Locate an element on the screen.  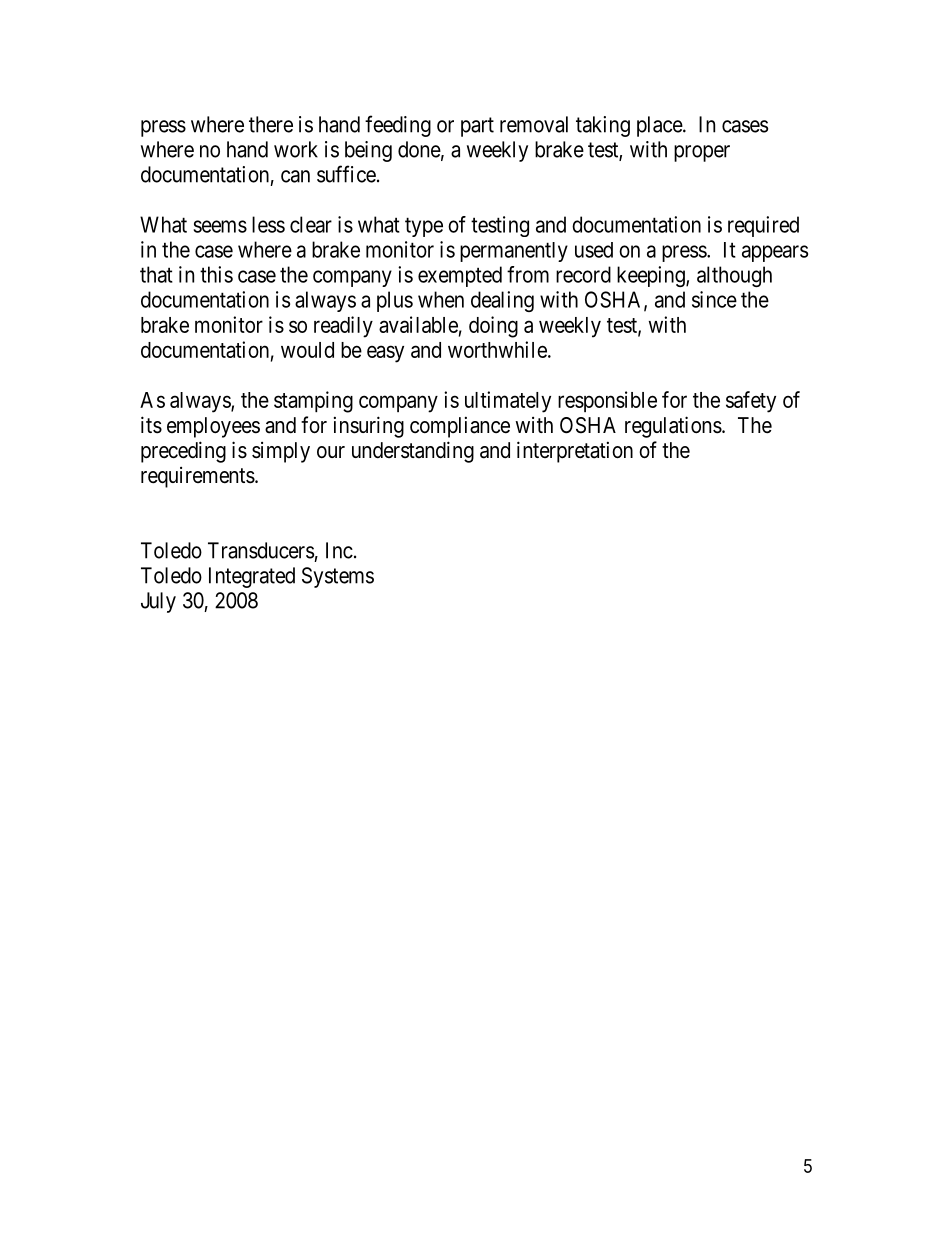
regulations is located at coordinates (673, 427).
